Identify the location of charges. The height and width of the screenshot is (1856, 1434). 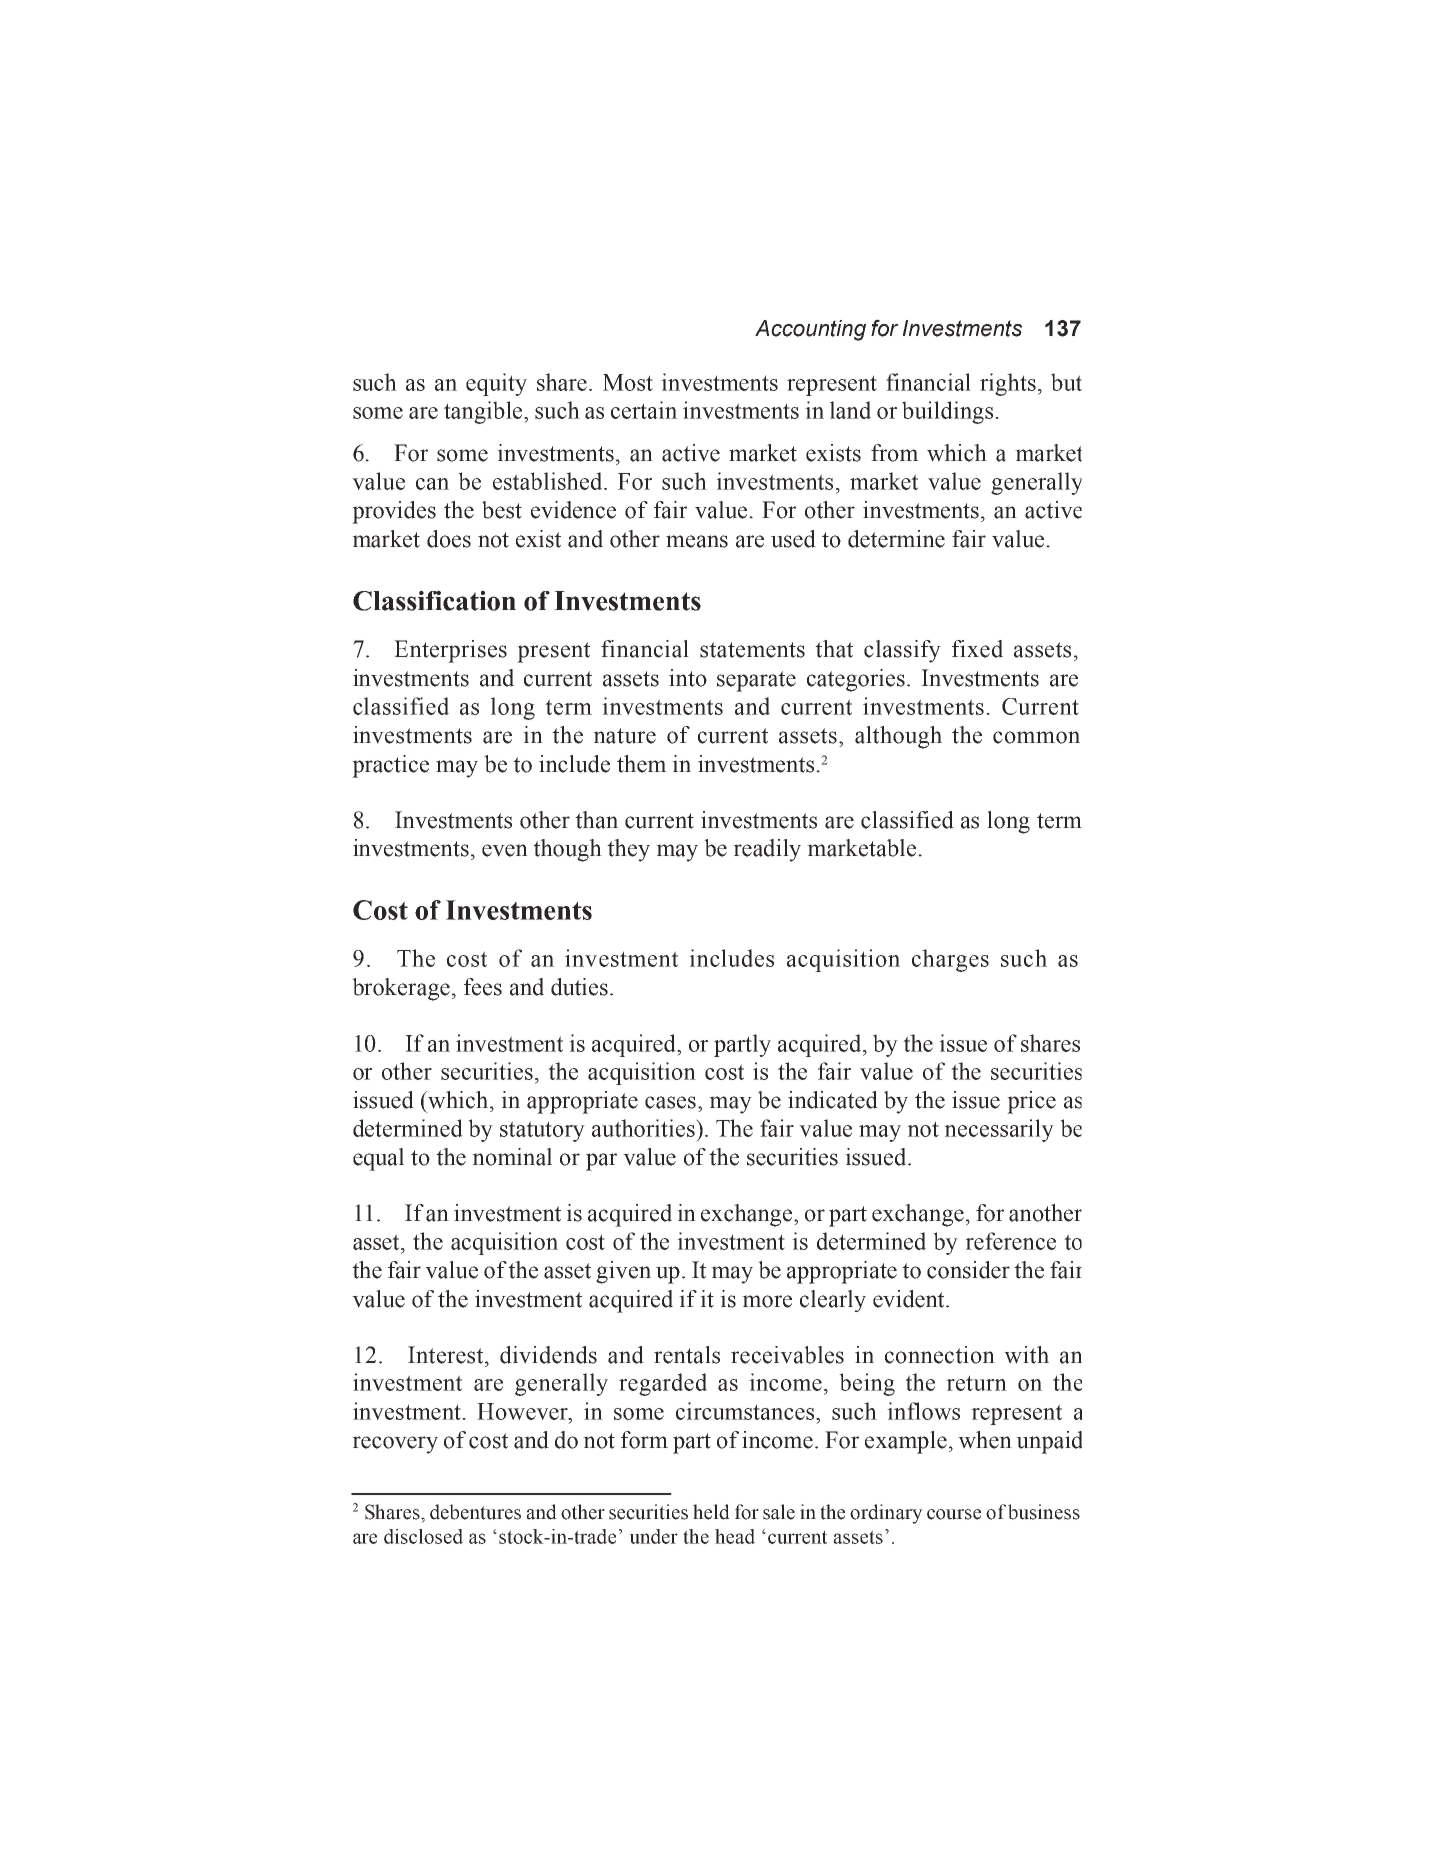
(950, 960).
